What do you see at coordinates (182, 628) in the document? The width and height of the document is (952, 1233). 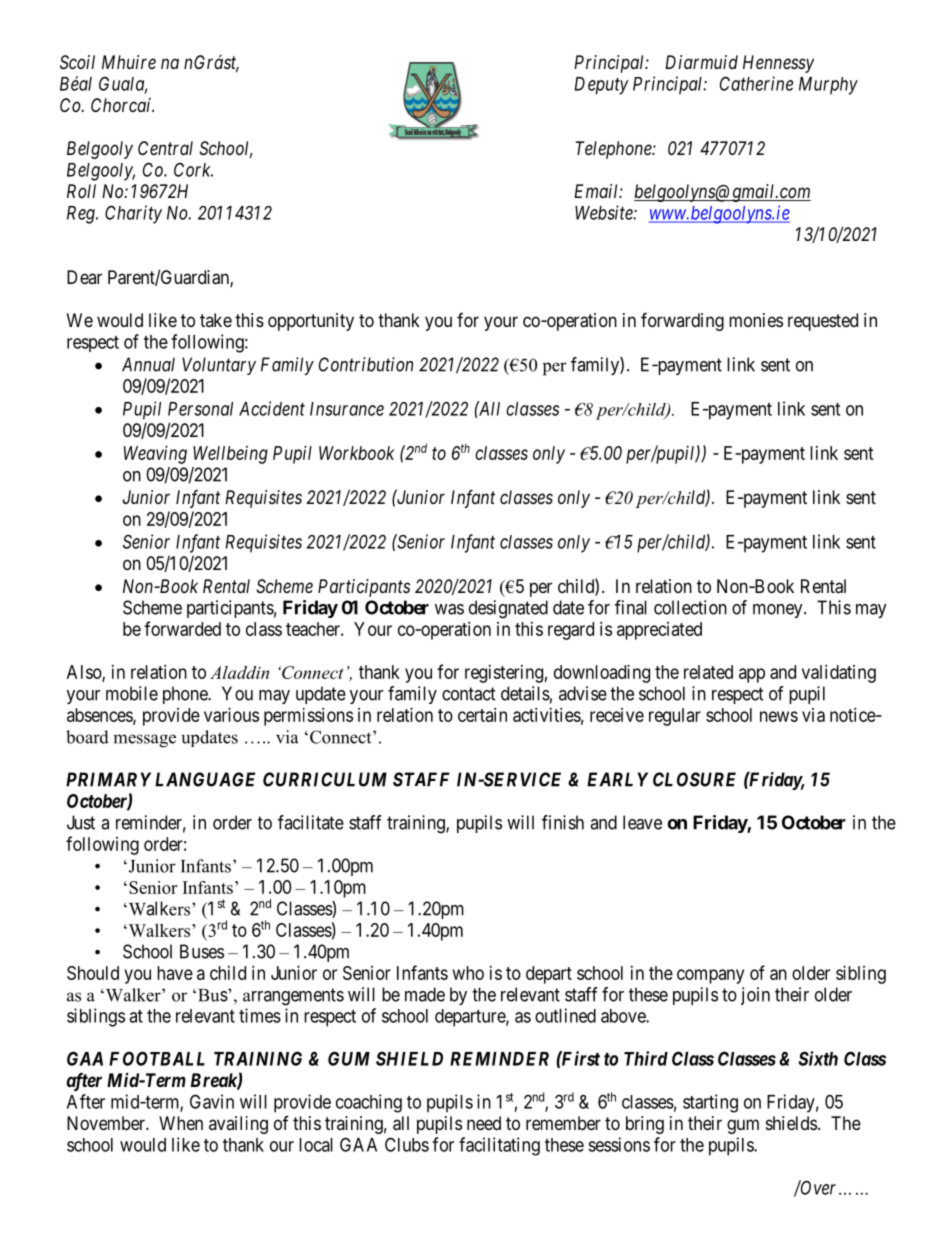 I see `forwarded` at bounding box center [182, 628].
